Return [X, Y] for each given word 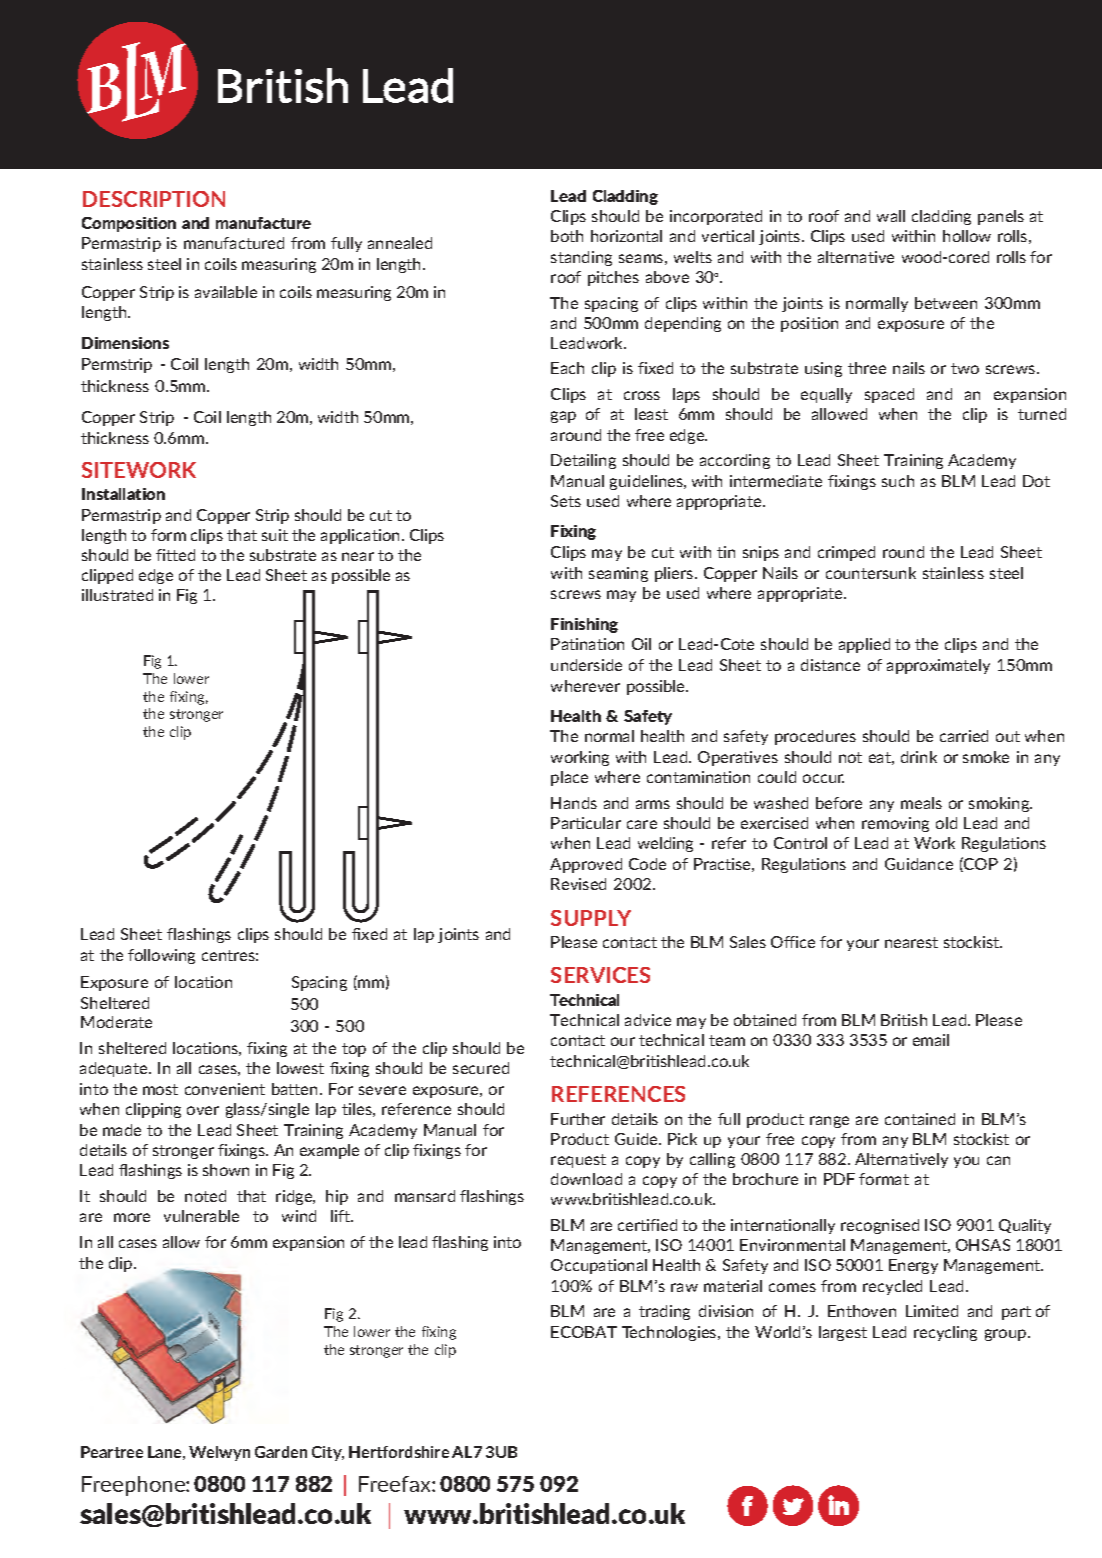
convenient [225, 1089]
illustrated [117, 595]
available [226, 292]
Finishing [584, 625]
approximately [938, 666]
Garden [281, 1452]
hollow [967, 236]
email [931, 1040]
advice [648, 1020]
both [567, 236]
